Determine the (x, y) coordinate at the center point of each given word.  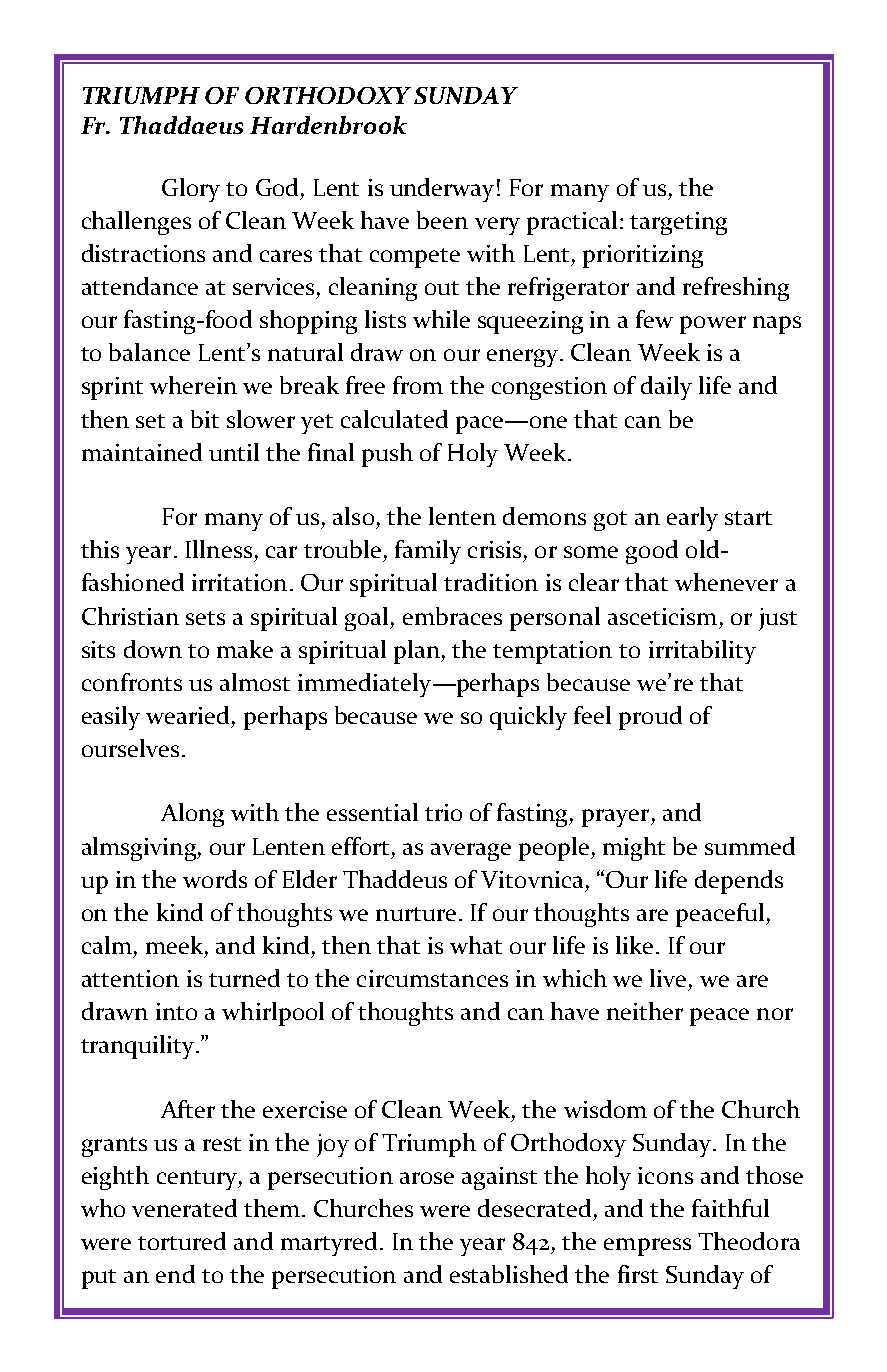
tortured (182, 1241)
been (442, 220)
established (509, 1274)
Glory (191, 190)
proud (650, 718)
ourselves (130, 748)
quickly (528, 718)
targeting (678, 223)
